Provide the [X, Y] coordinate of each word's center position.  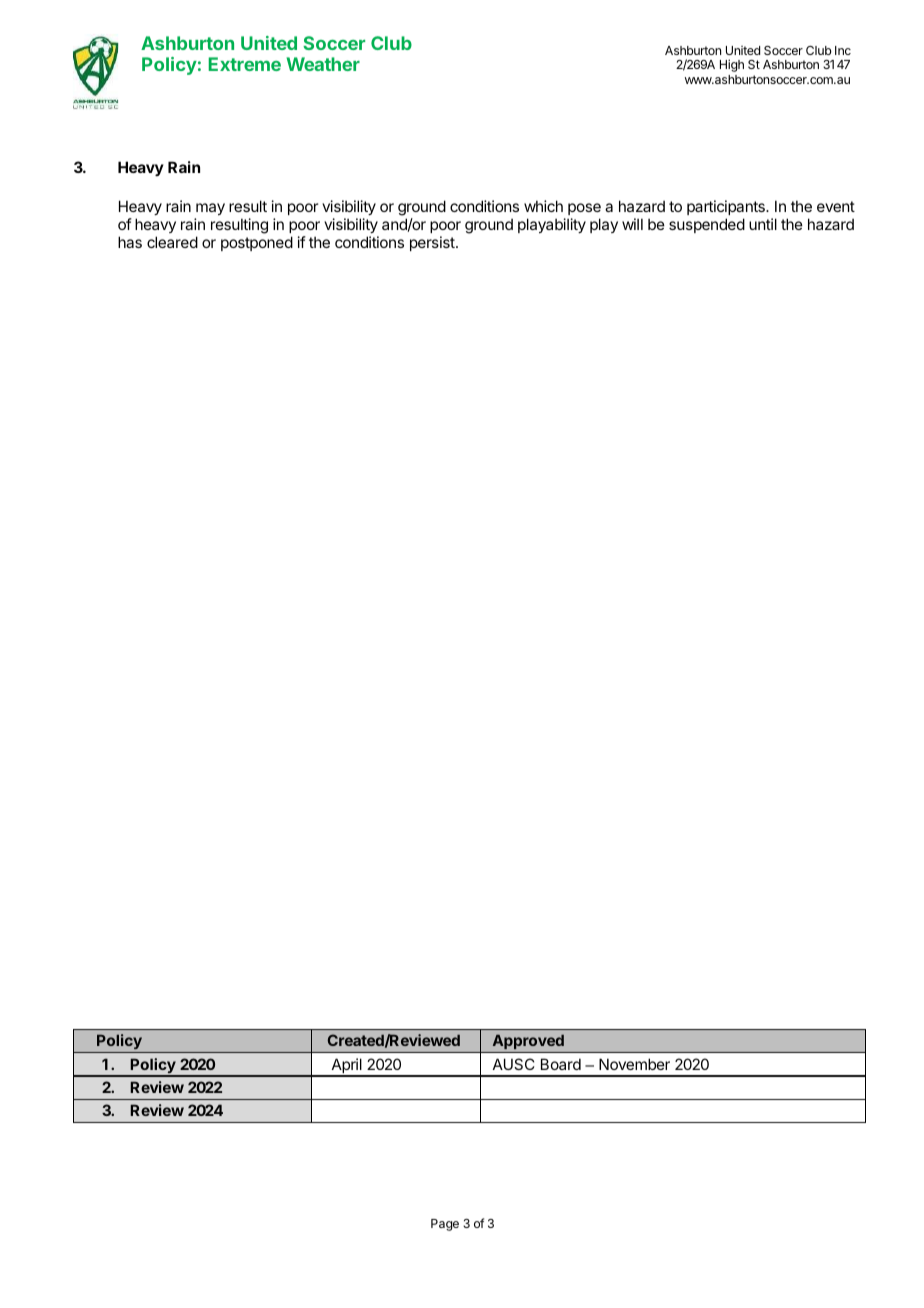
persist [433, 243]
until [763, 224]
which [543, 206]
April [346, 1067]
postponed [257, 243]
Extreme [245, 64]
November [634, 1064]
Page [445, 1225]
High [732, 65]
